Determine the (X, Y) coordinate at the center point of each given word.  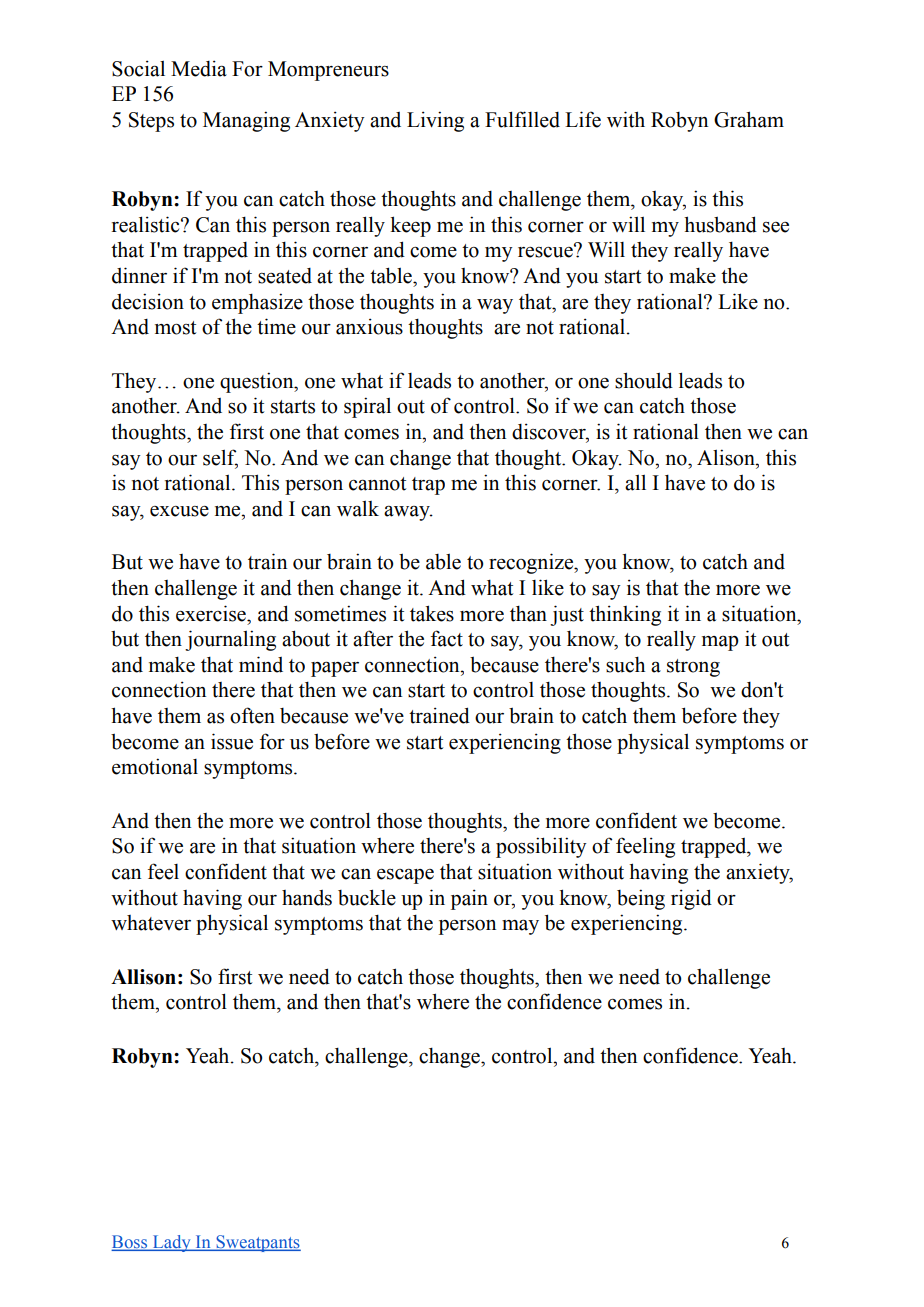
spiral (367, 407)
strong (693, 668)
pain (469, 899)
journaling (230, 640)
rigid (691, 899)
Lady (171, 1243)
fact (447, 638)
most (175, 328)
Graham (749, 119)
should (644, 380)
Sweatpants (257, 1243)
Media (199, 68)
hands (307, 898)
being (641, 899)
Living (435, 121)
